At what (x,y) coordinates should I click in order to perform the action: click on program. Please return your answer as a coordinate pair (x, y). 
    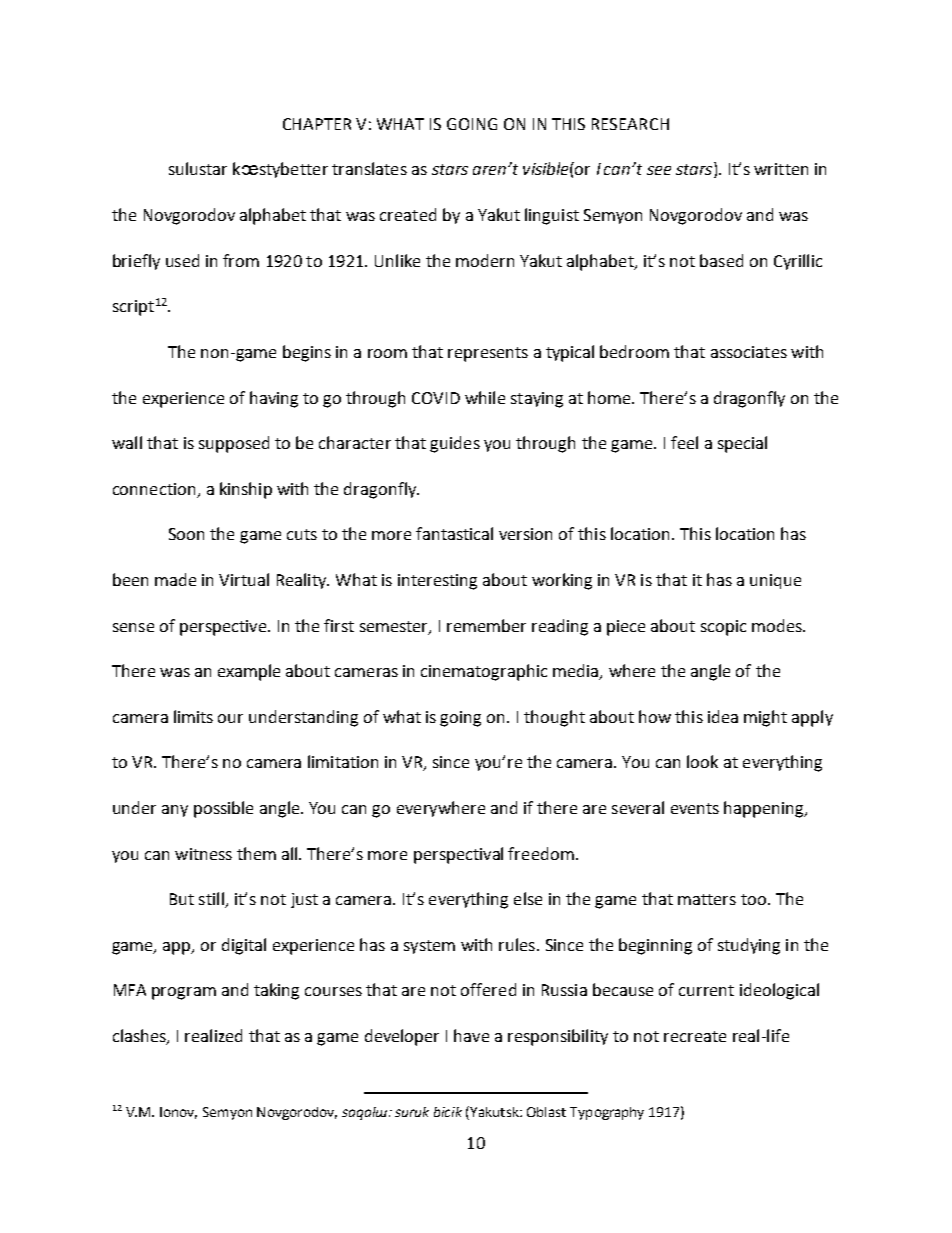
    Looking at the image, I should click on (184, 993).
